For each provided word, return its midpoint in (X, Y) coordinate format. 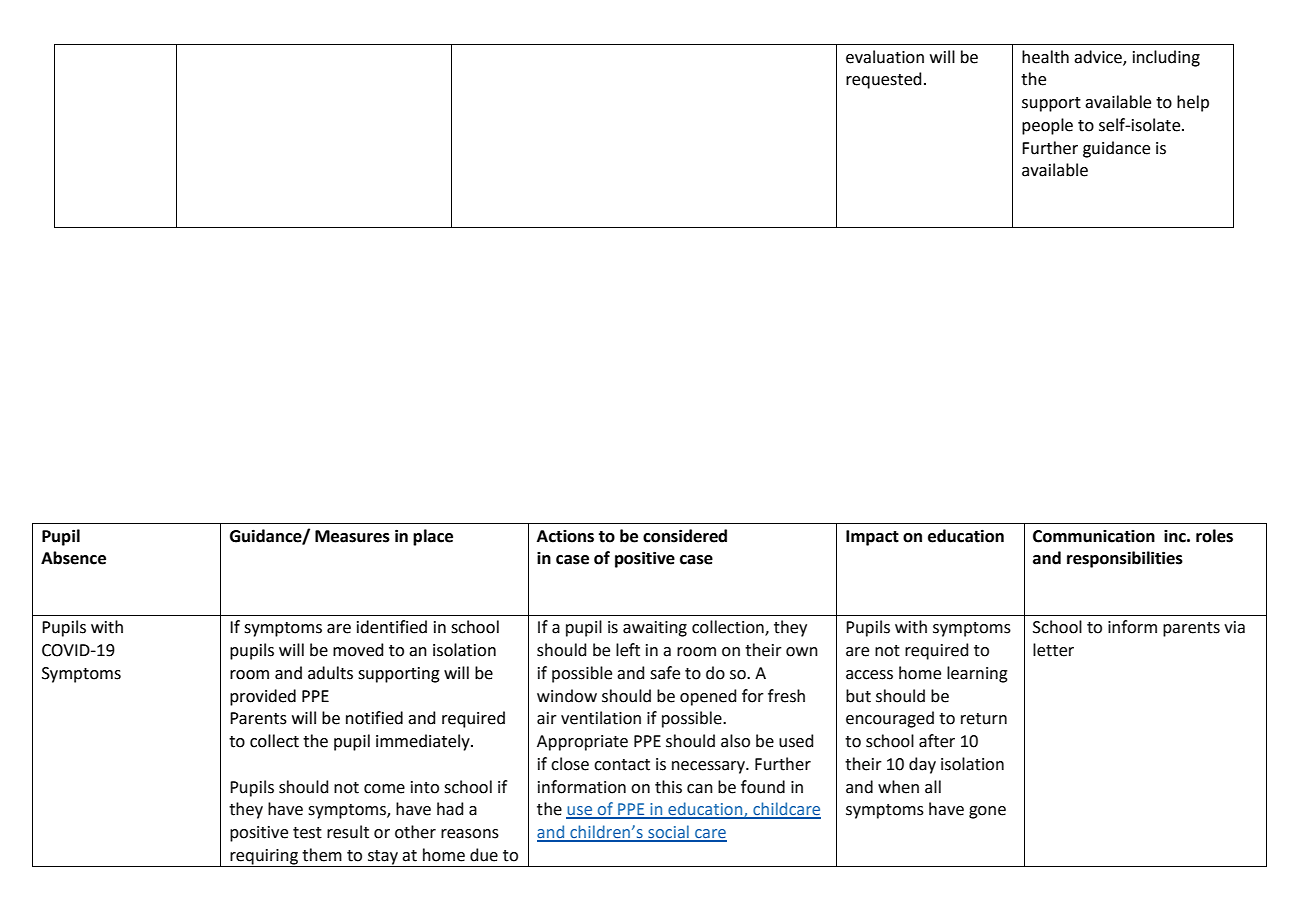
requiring (264, 858)
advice (1099, 57)
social (668, 833)
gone (987, 812)
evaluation (885, 57)
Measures (352, 536)
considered (685, 536)
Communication (1094, 536)
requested (884, 80)
